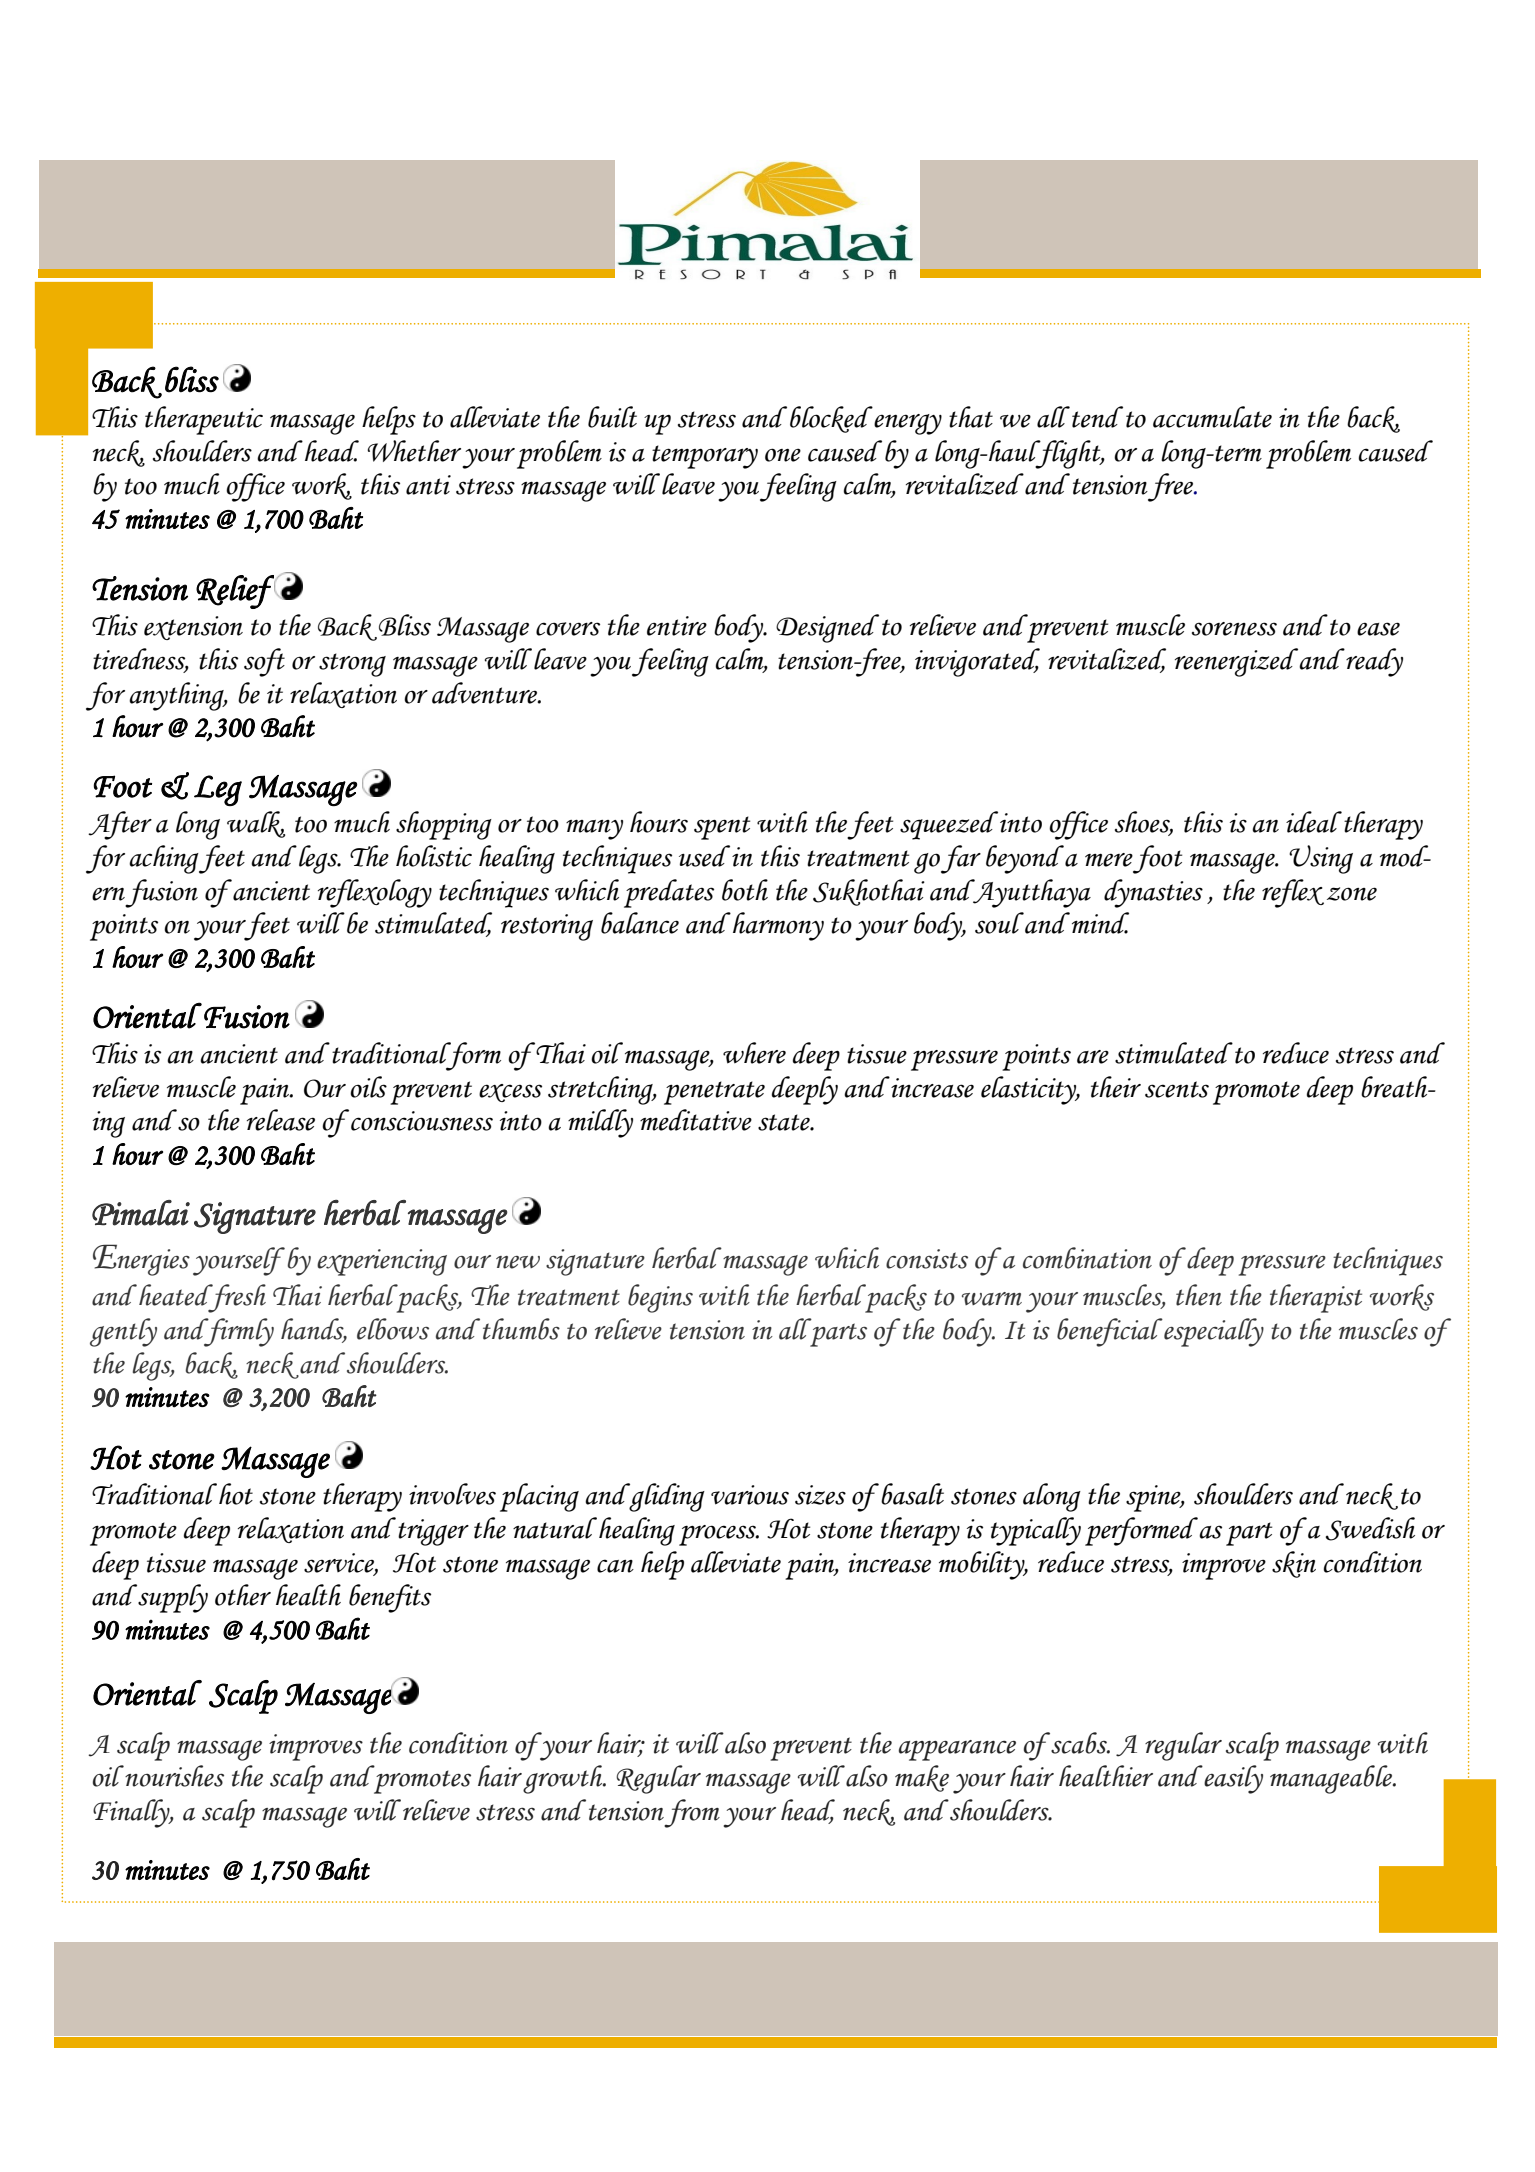 This image has width=1535, height=2172. Describe the element at coordinates (243, 1595) in the image. I see `other` at that location.
